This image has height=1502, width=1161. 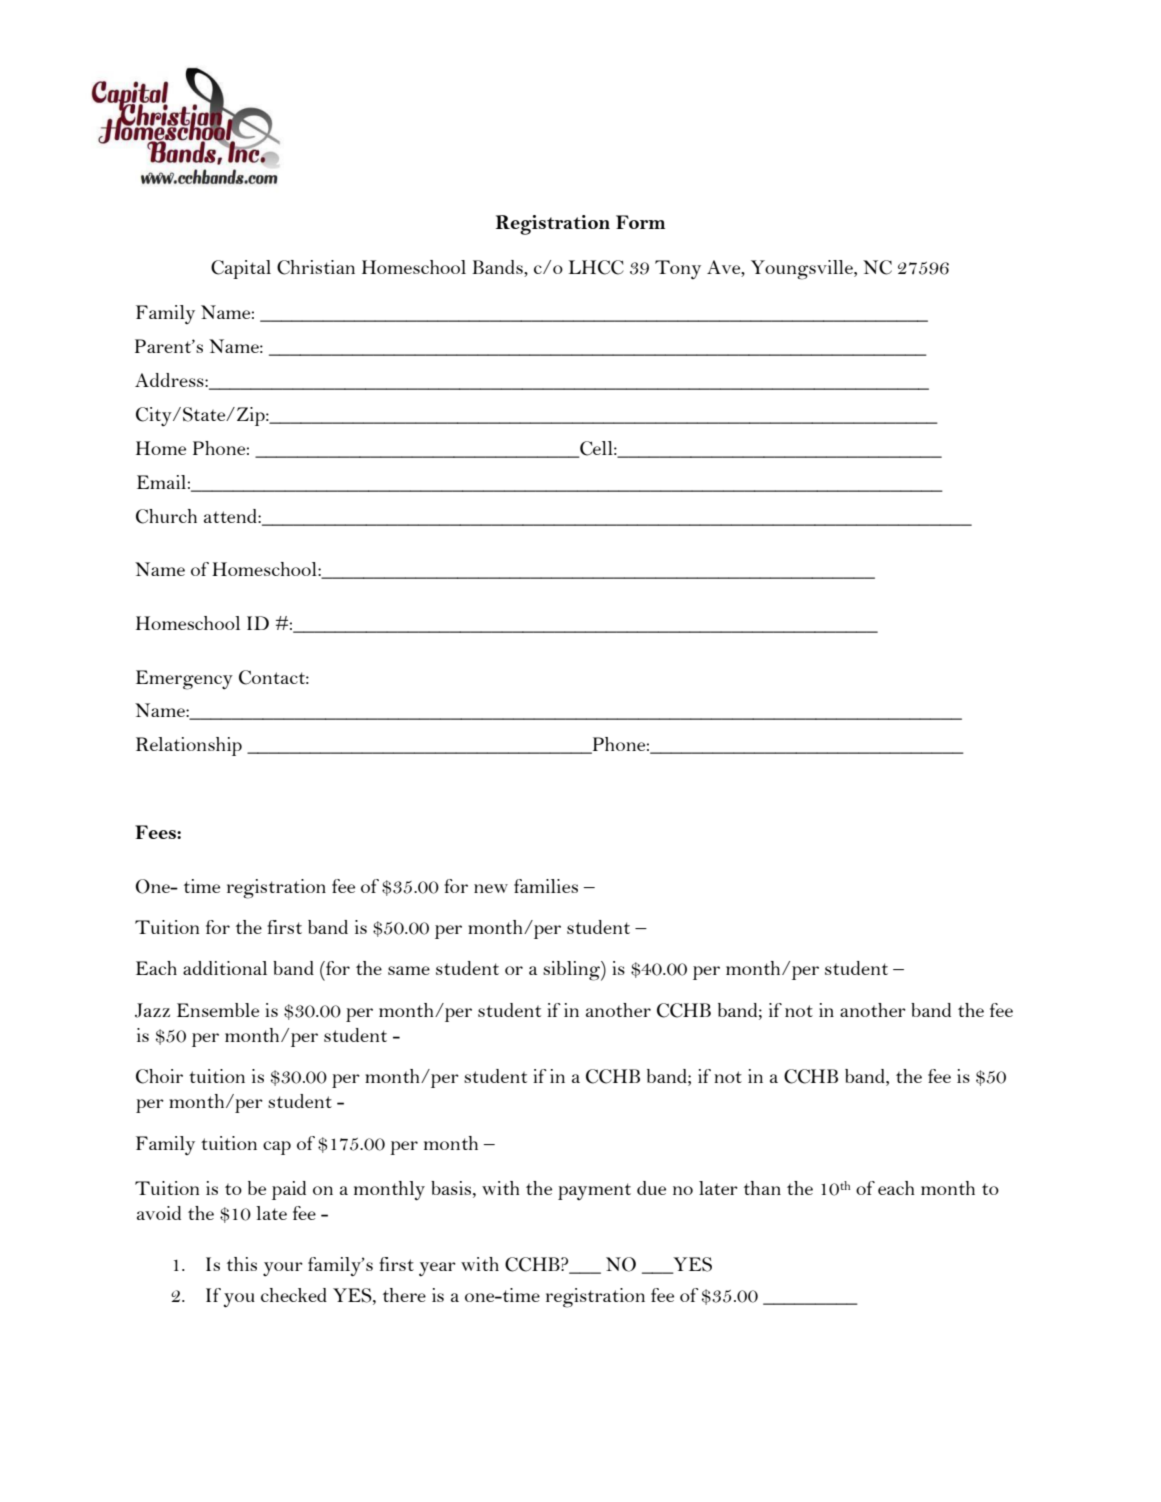 I want to click on this, so click(x=242, y=1264).
